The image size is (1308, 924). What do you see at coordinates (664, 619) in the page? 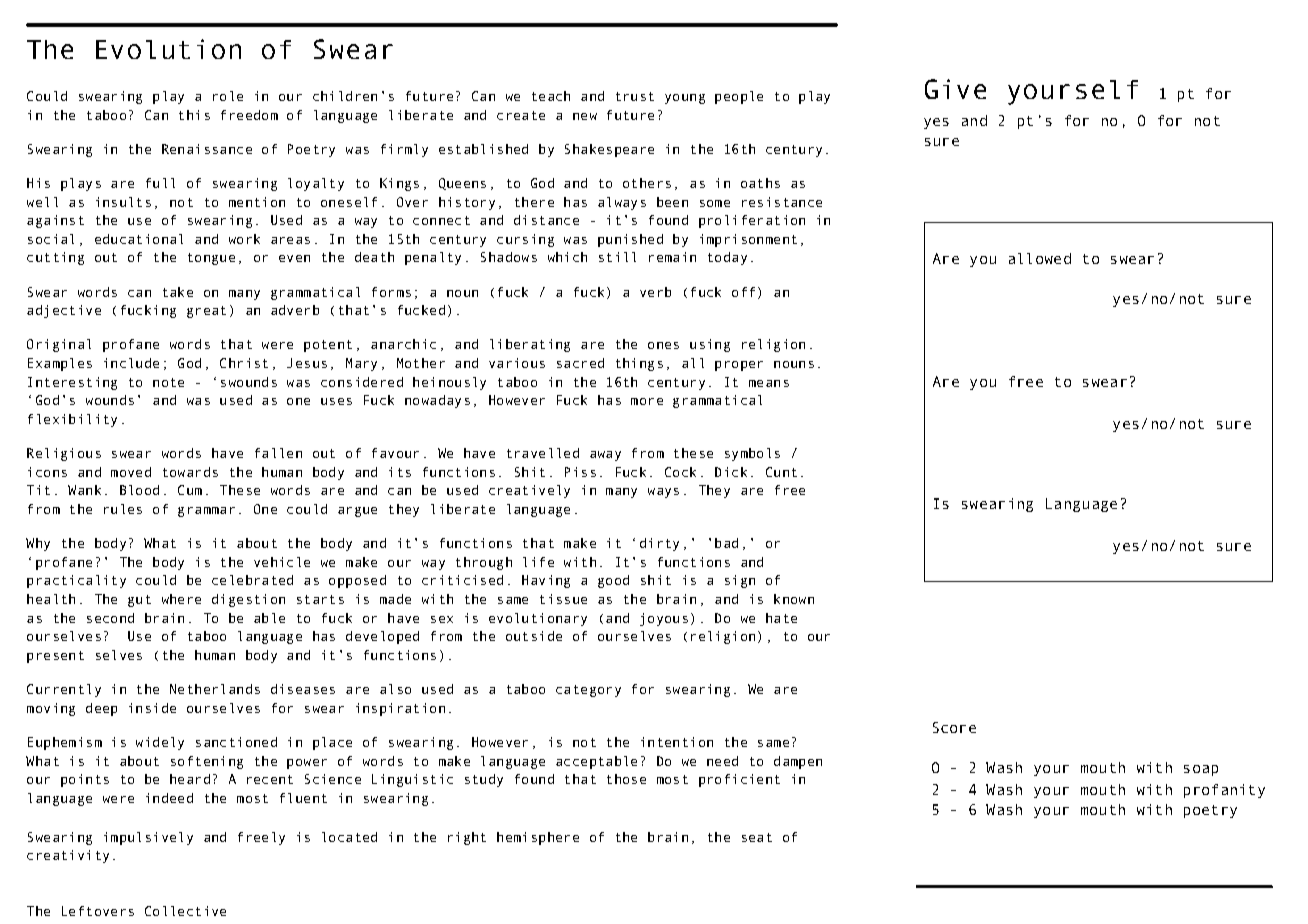
I see `joyous` at bounding box center [664, 619].
